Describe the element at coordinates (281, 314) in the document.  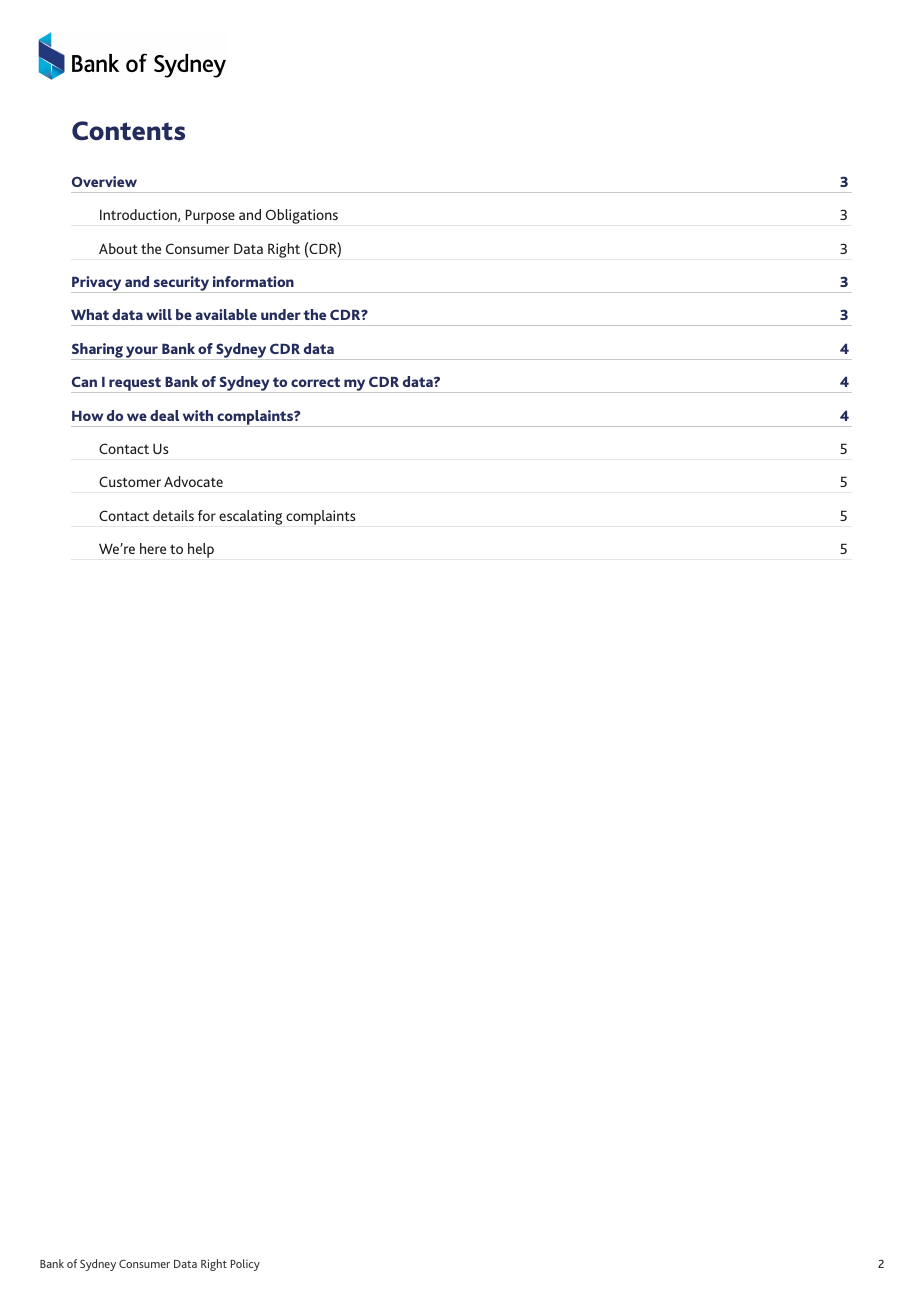
I see `under` at that location.
